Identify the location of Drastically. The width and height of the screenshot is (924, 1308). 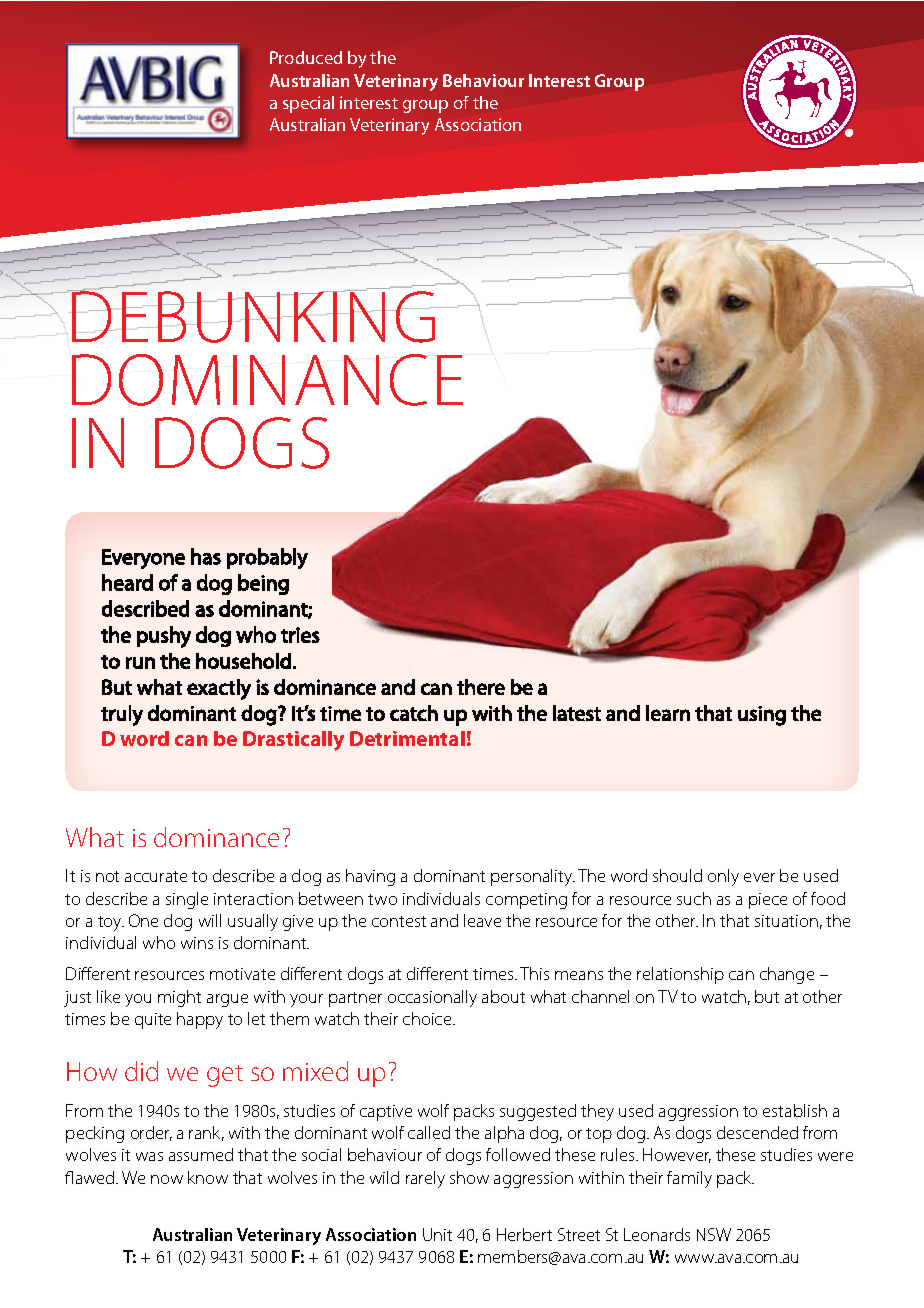
(293, 741).
